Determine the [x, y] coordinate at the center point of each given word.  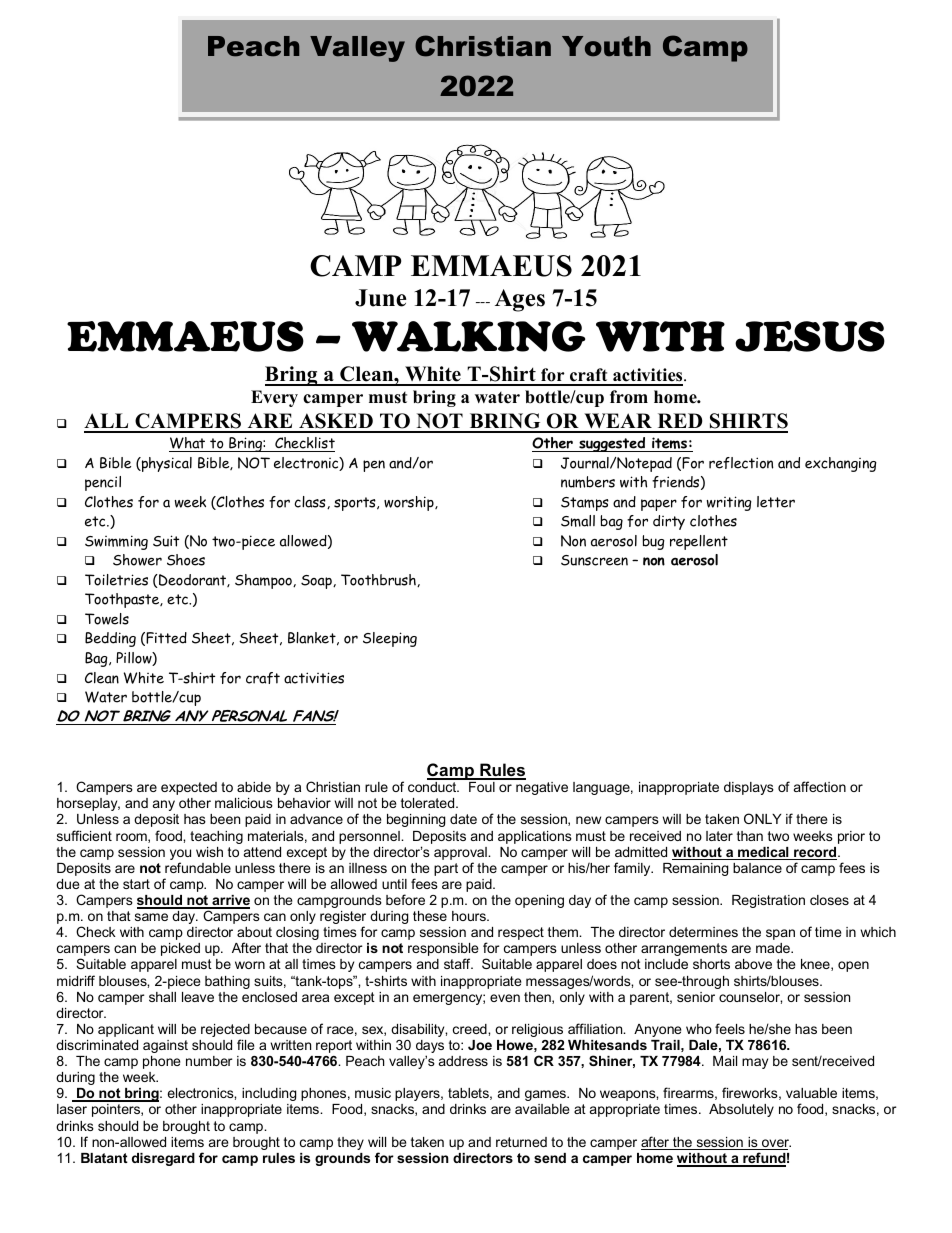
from [629, 397]
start [136, 884]
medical [763, 853]
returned [521, 1142]
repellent [699, 542]
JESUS [810, 336]
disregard [163, 1159]
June [381, 298]
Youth [606, 46]
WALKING [468, 336]
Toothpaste [123, 600]
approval [461, 853]
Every [274, 398]
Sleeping [390, 639]
